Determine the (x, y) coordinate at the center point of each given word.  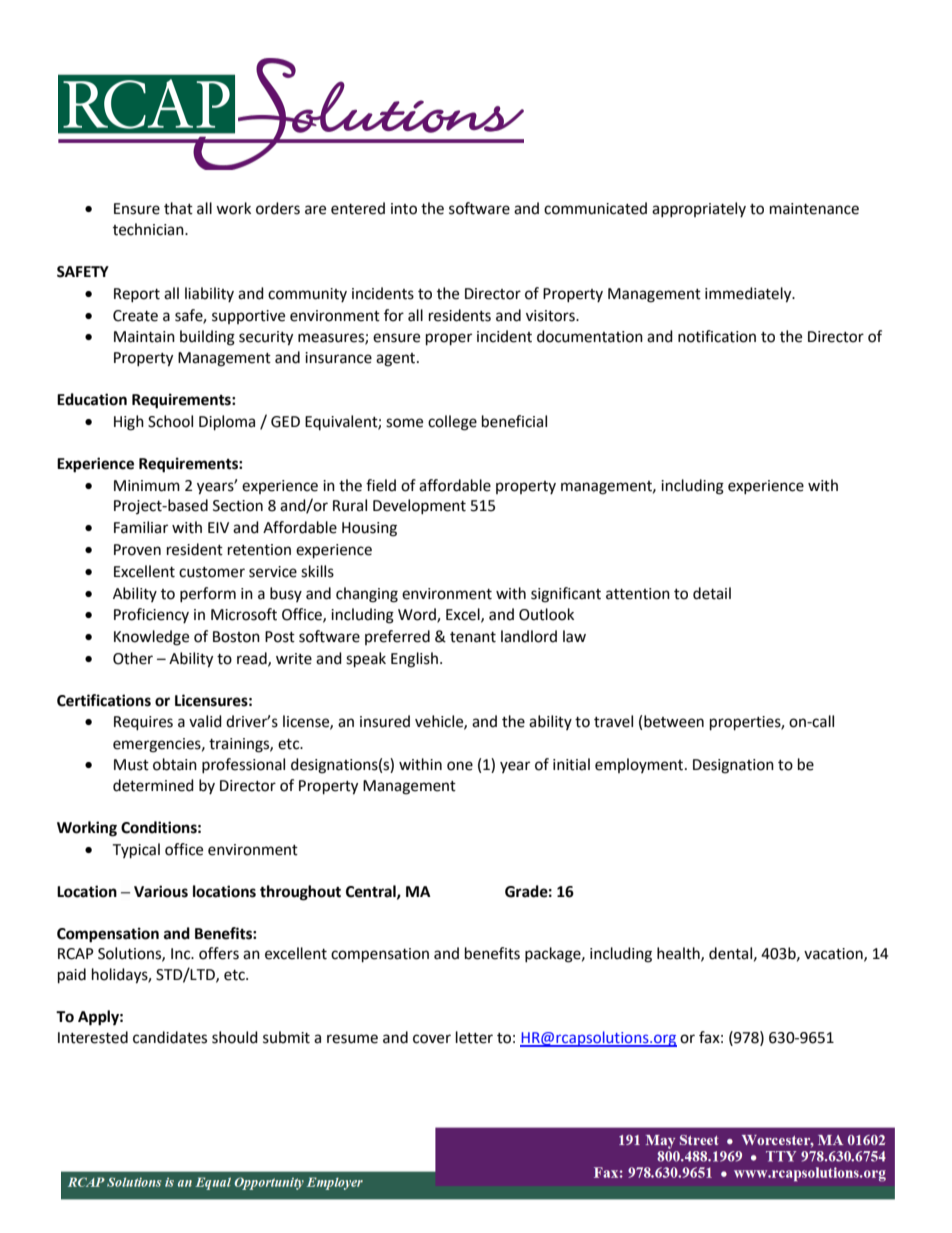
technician (149, 229)
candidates (170, 1037)
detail (712, 593)
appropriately (699, 209)
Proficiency (151, 615)
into (404, 209)
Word (418, 615)
